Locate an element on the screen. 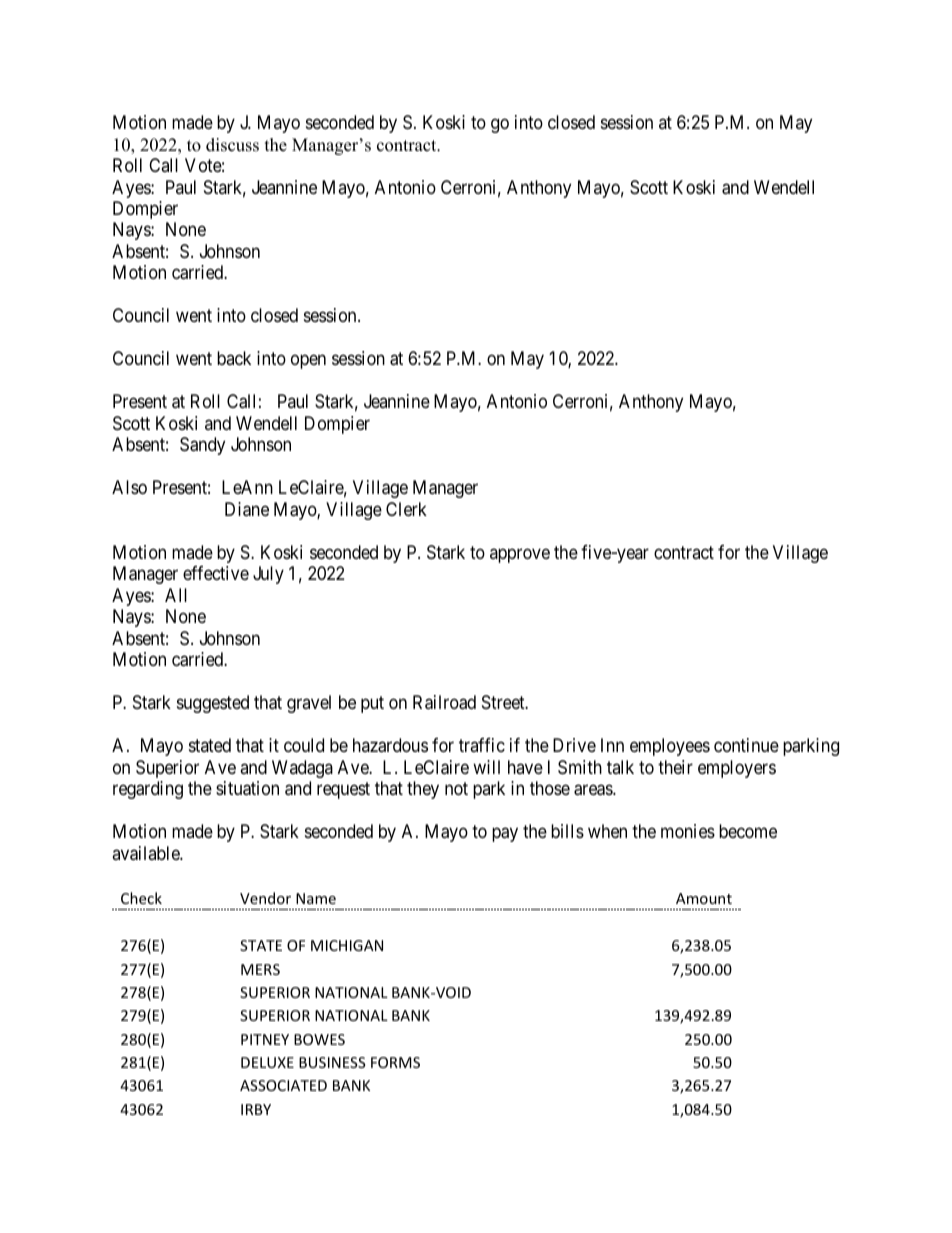 Image resolution: width=952 pixels, height=1233 pixels. DELUXE is located at coordinates (267, 1062).
